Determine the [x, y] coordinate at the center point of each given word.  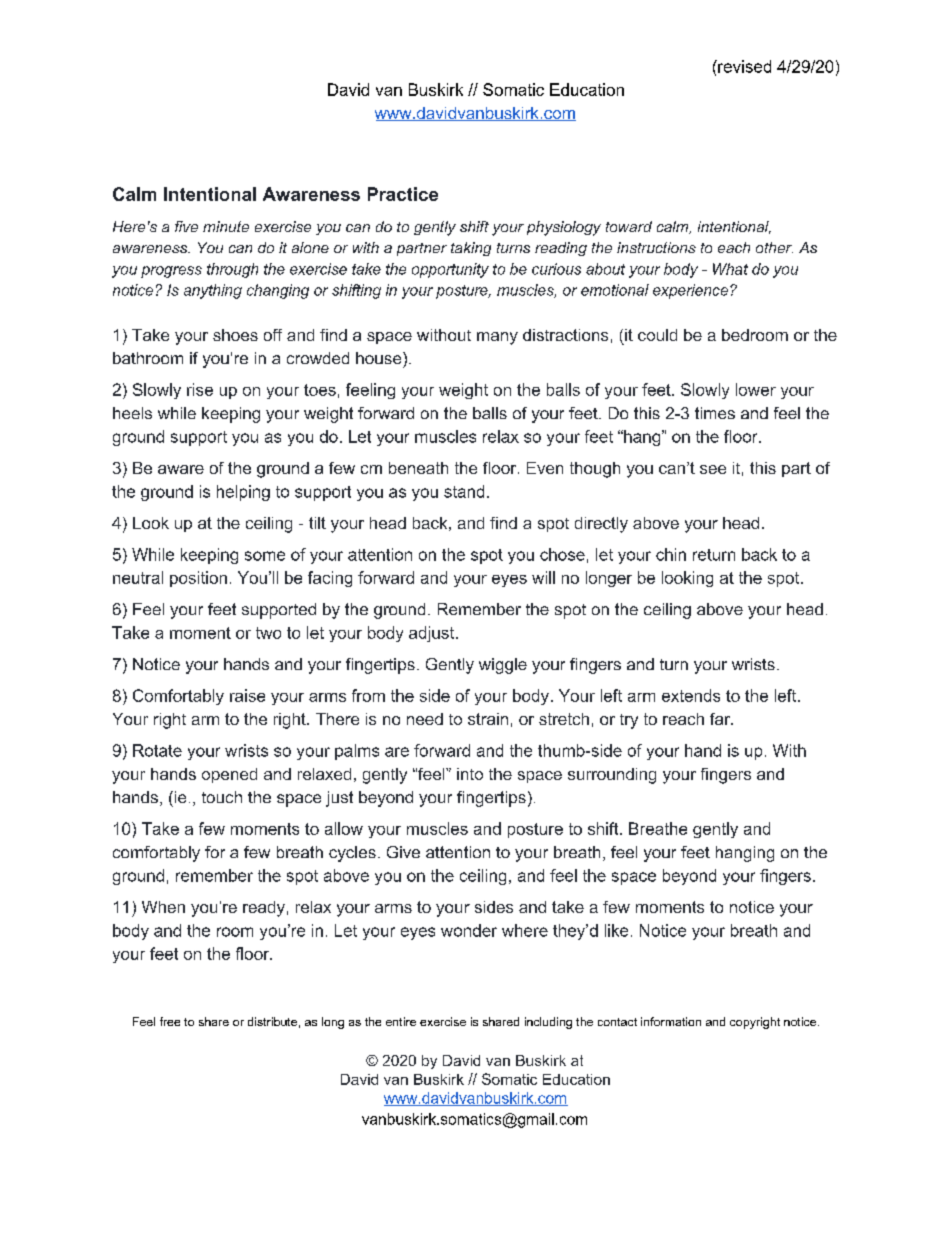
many [497, 338]
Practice [403, 194]
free [170, 1021]
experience [690, 291]
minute [226, 226]
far [721, 719]
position [198, 579]
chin [671, 554]
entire [401, 1021]
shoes [235, 335]
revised [743, 66]
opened [229, 775]
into [470, 774]
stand [464, 491]
